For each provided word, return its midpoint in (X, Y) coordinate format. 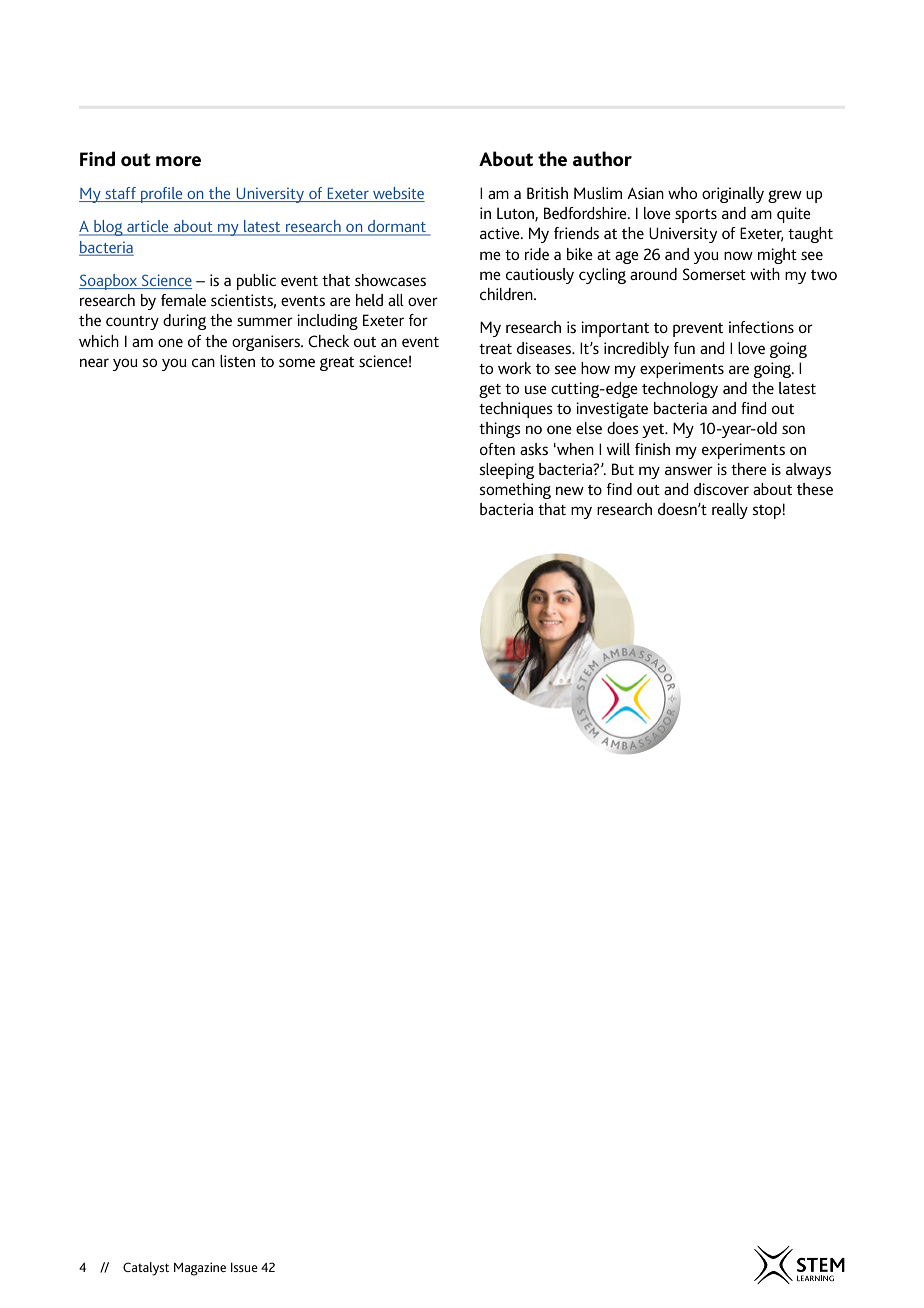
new (570, 490)
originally (733, 195)
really (730, 511)
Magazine (200, 1269)
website (398, 194)
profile (162, 195)
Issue (244, 1267)
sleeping (506, 471)
